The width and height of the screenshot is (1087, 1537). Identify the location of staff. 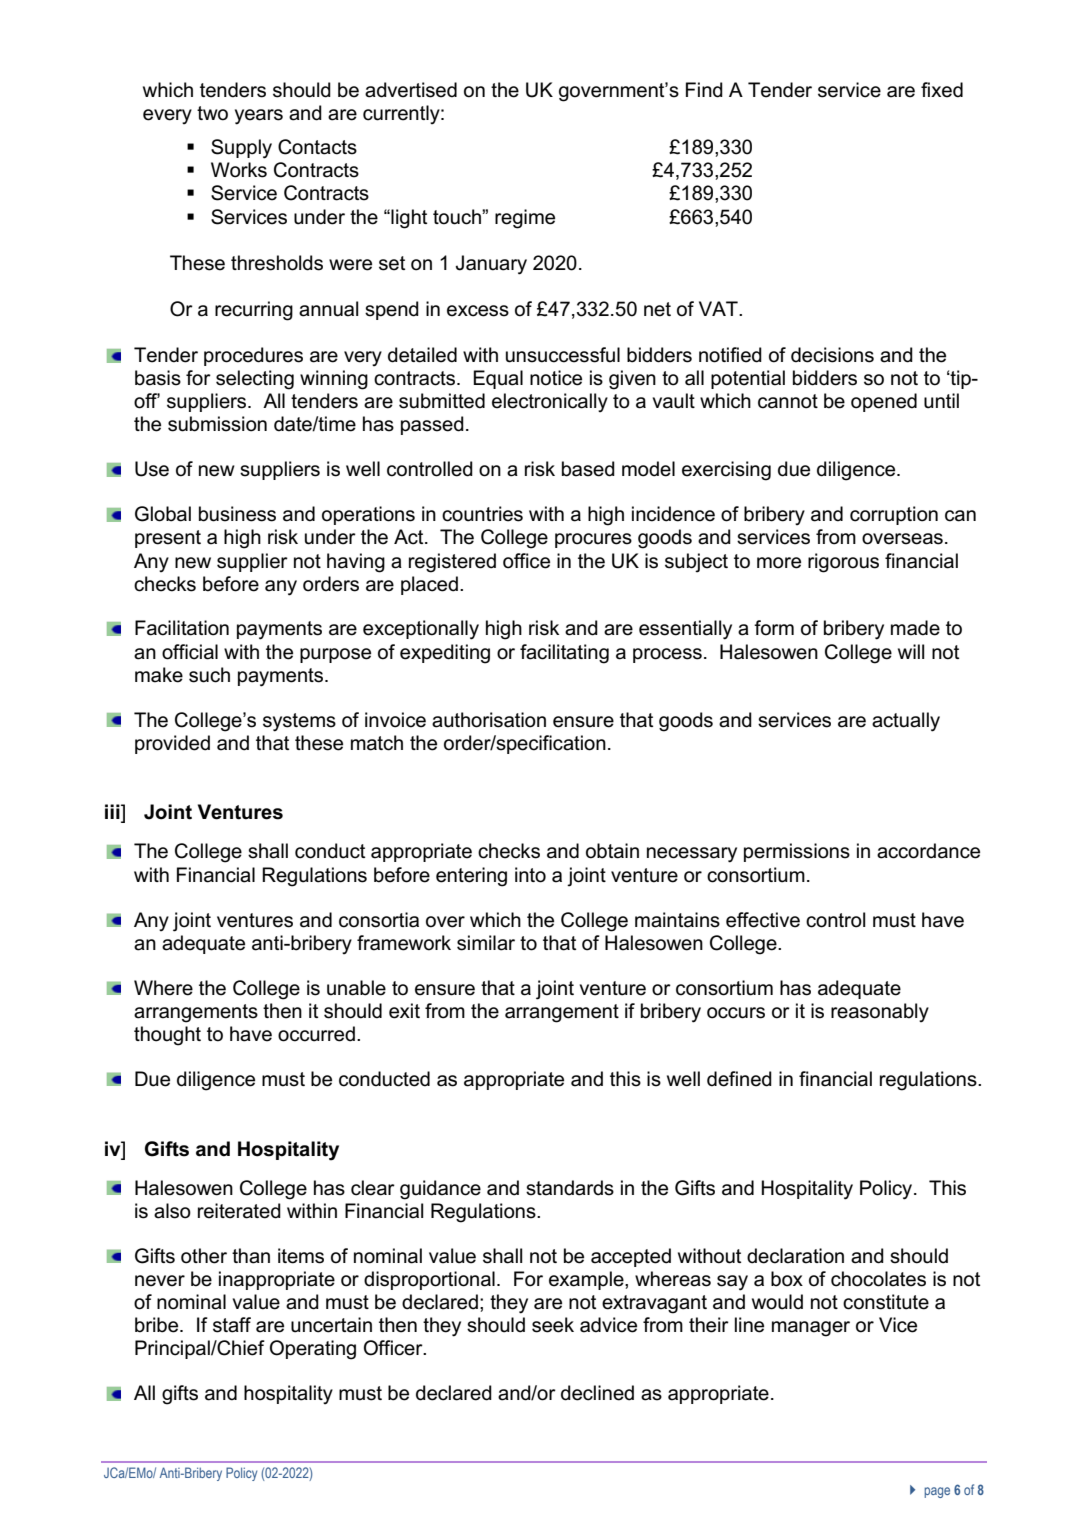
(232, 1325).
